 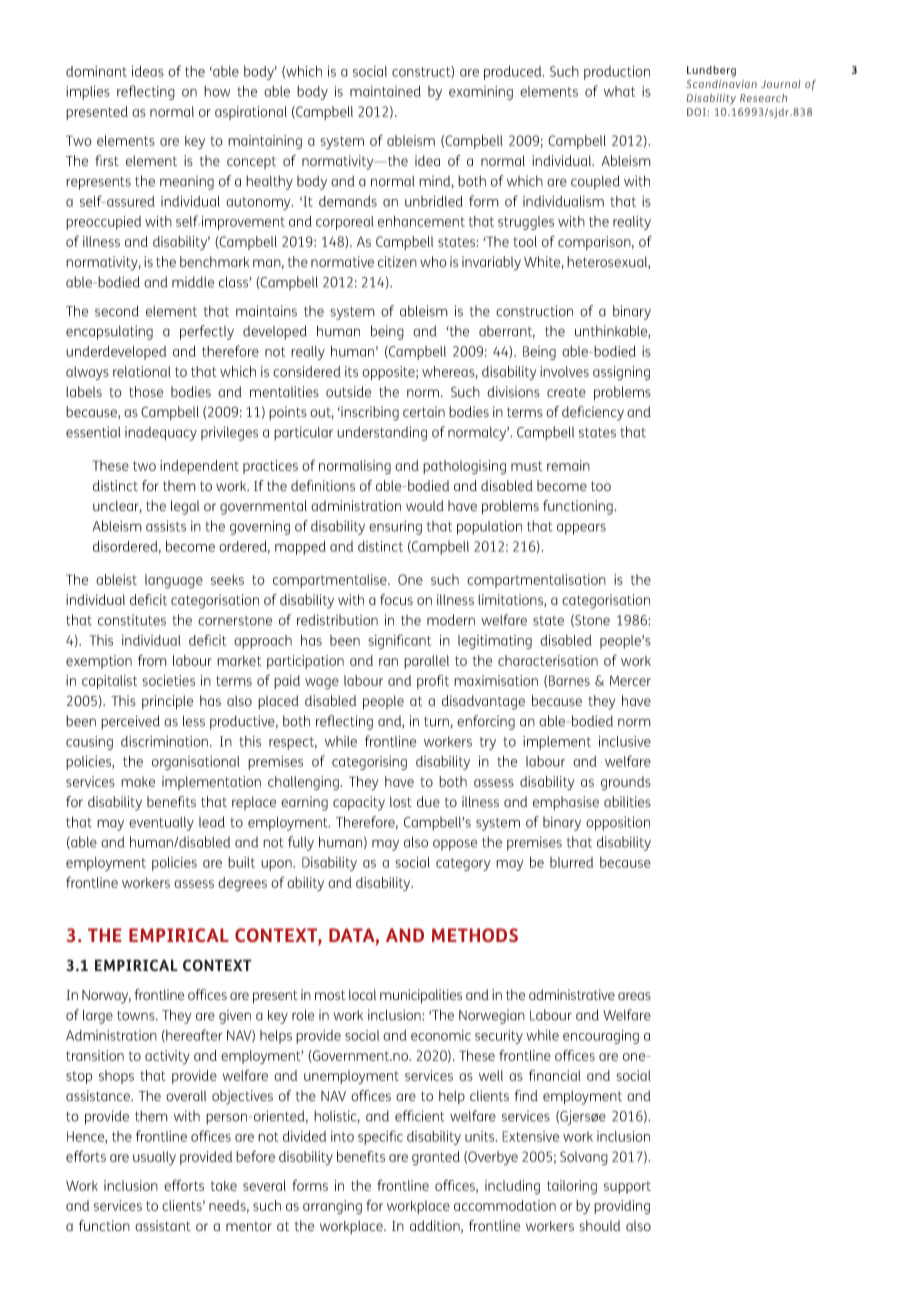 I want to click on assistant, so click(x=163, y=1225).
